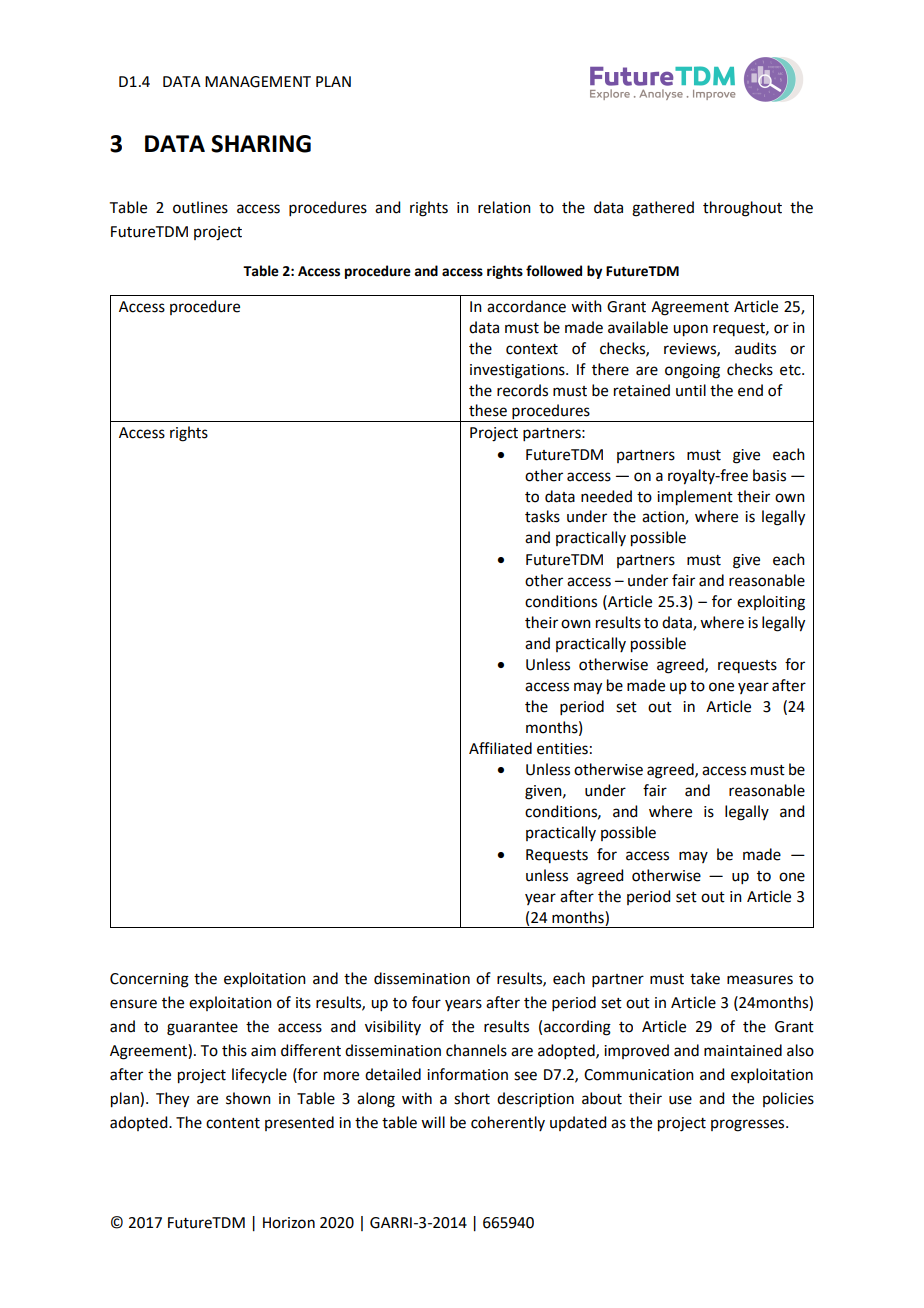  Describe the element at coordinates (680, 1100) in the image. I see `use` at that location.
